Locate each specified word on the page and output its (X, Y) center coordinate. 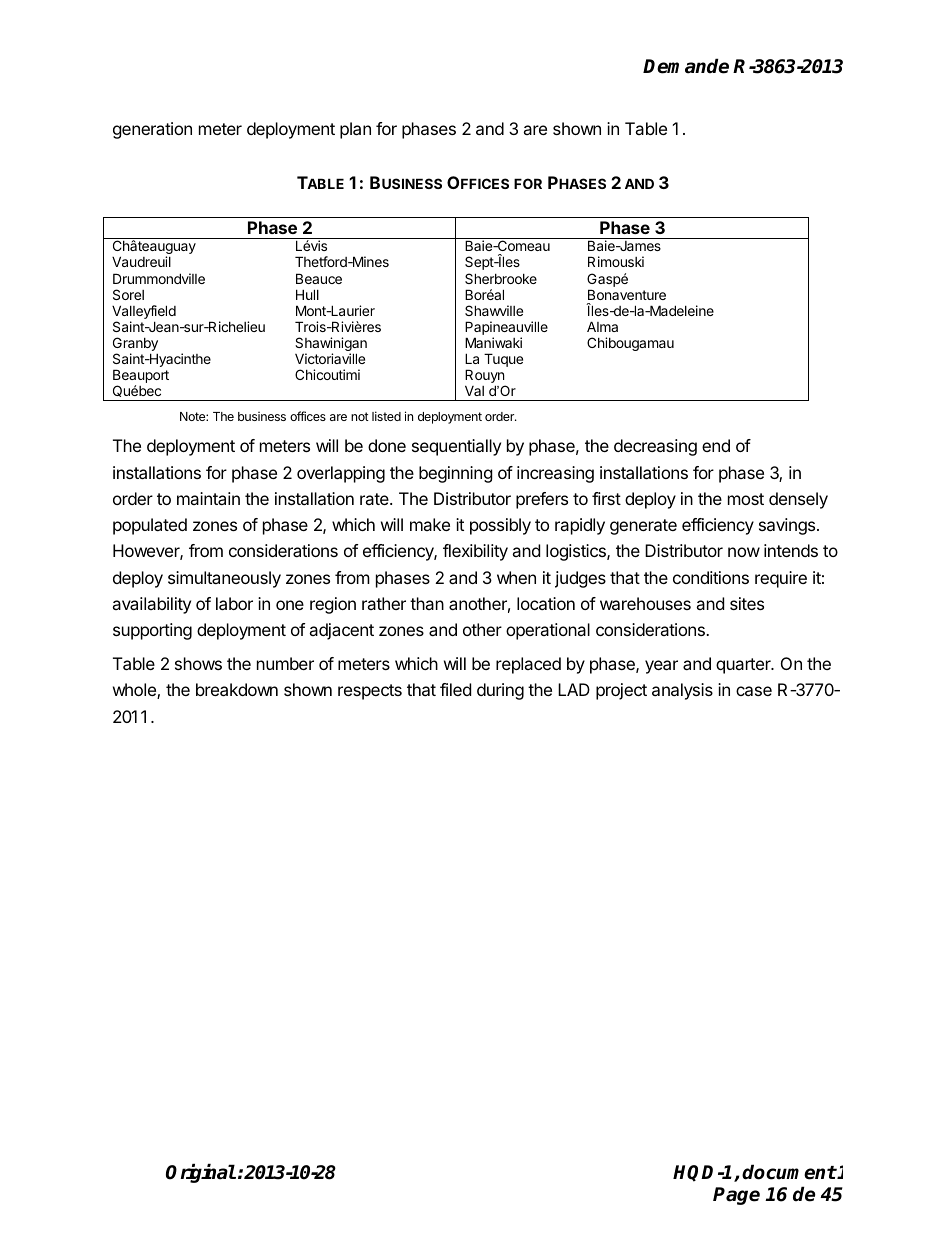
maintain (208, 498)
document (789, 1172)
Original (201, 1173)
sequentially (456, 447)
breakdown (237, 689)
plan (355, 130)
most (746, 499)
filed (455, 689)
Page (736, 1196)
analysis (682, 691)
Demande (686, 66)
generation (152, 130)
